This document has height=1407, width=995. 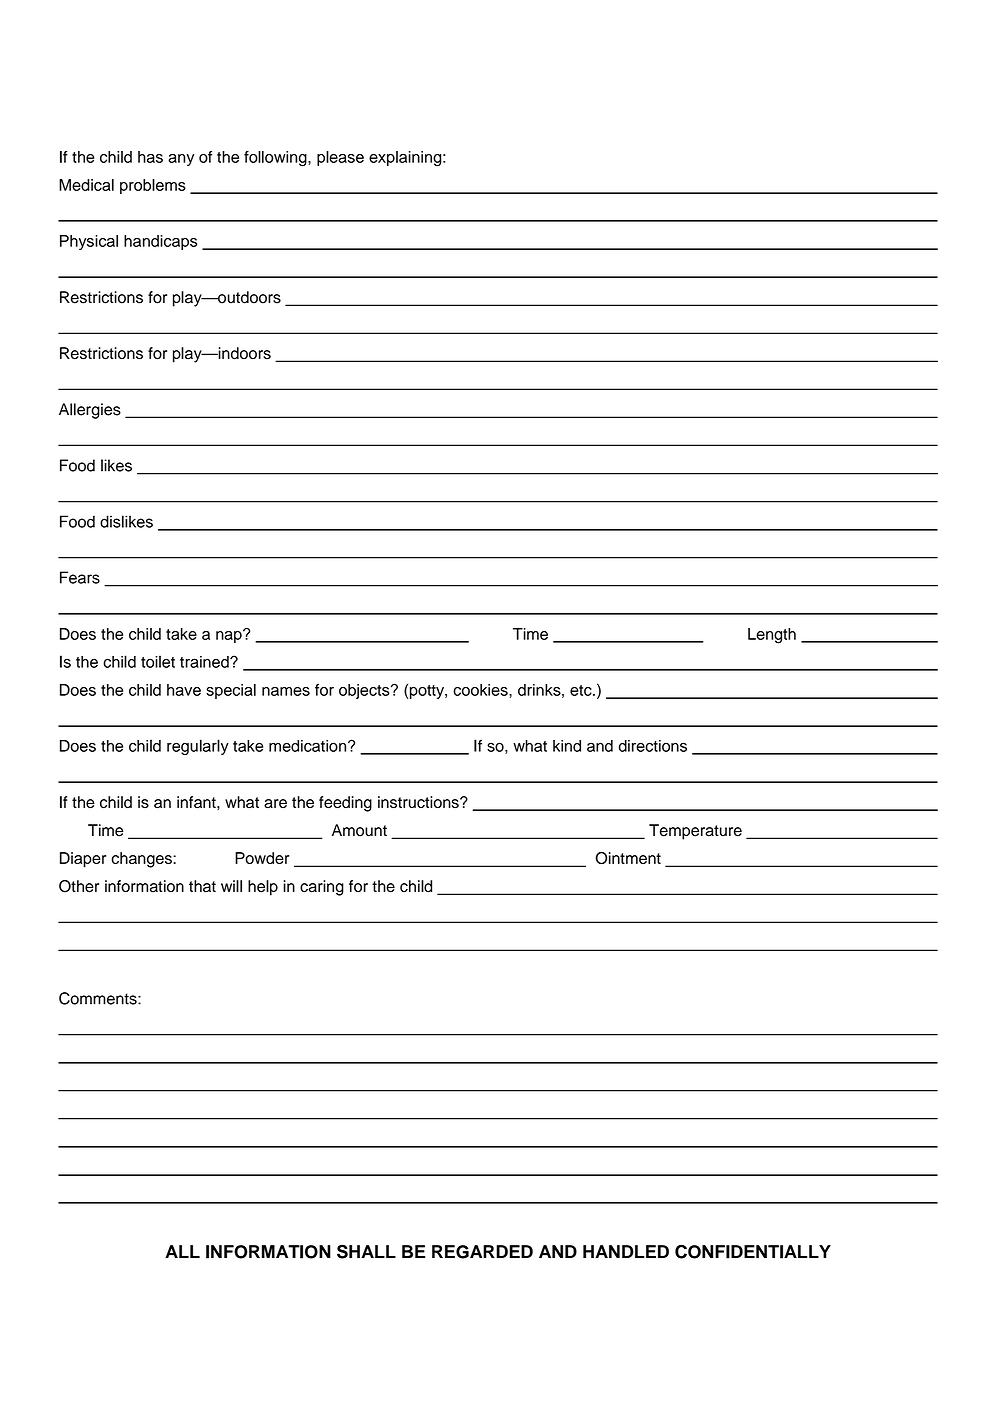 I want to click on SHALL, so click(x=366, y=1252).
